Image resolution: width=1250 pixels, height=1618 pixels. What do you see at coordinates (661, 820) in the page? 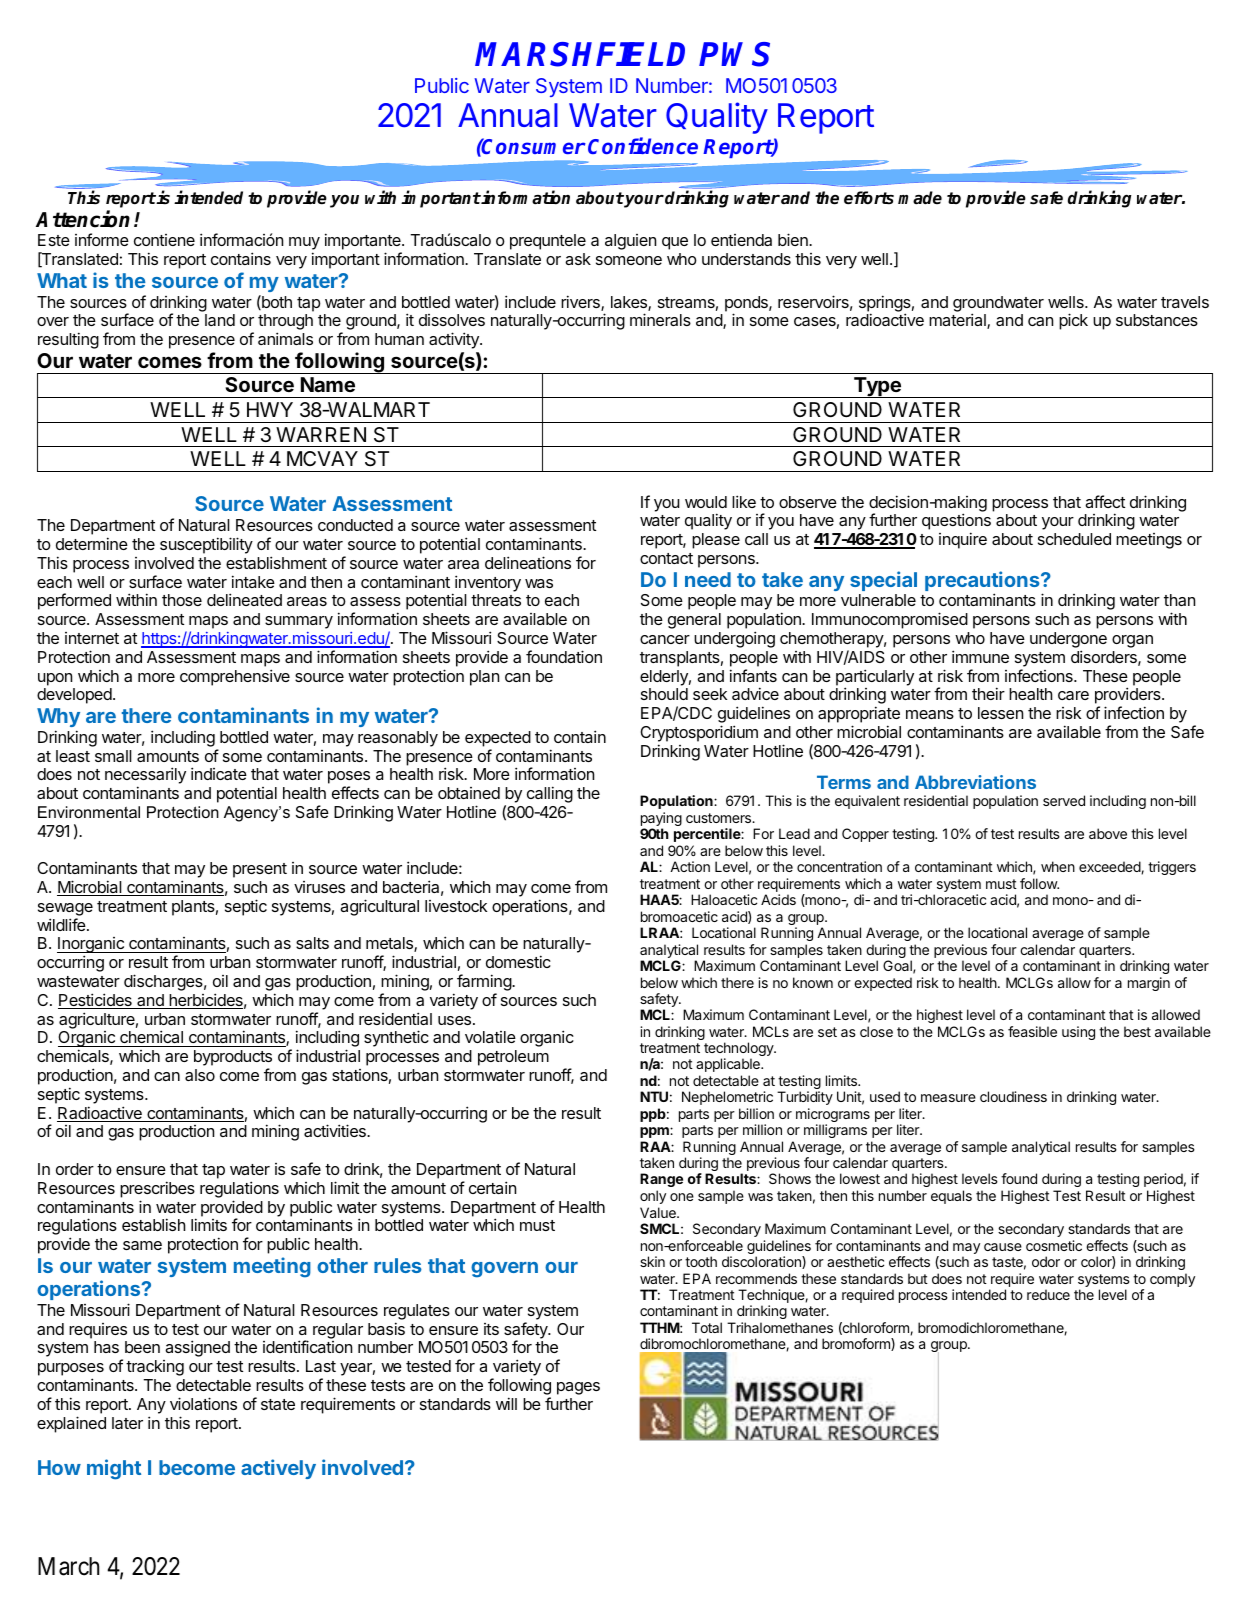
I see `paying` at bounding box center [661, 820].
